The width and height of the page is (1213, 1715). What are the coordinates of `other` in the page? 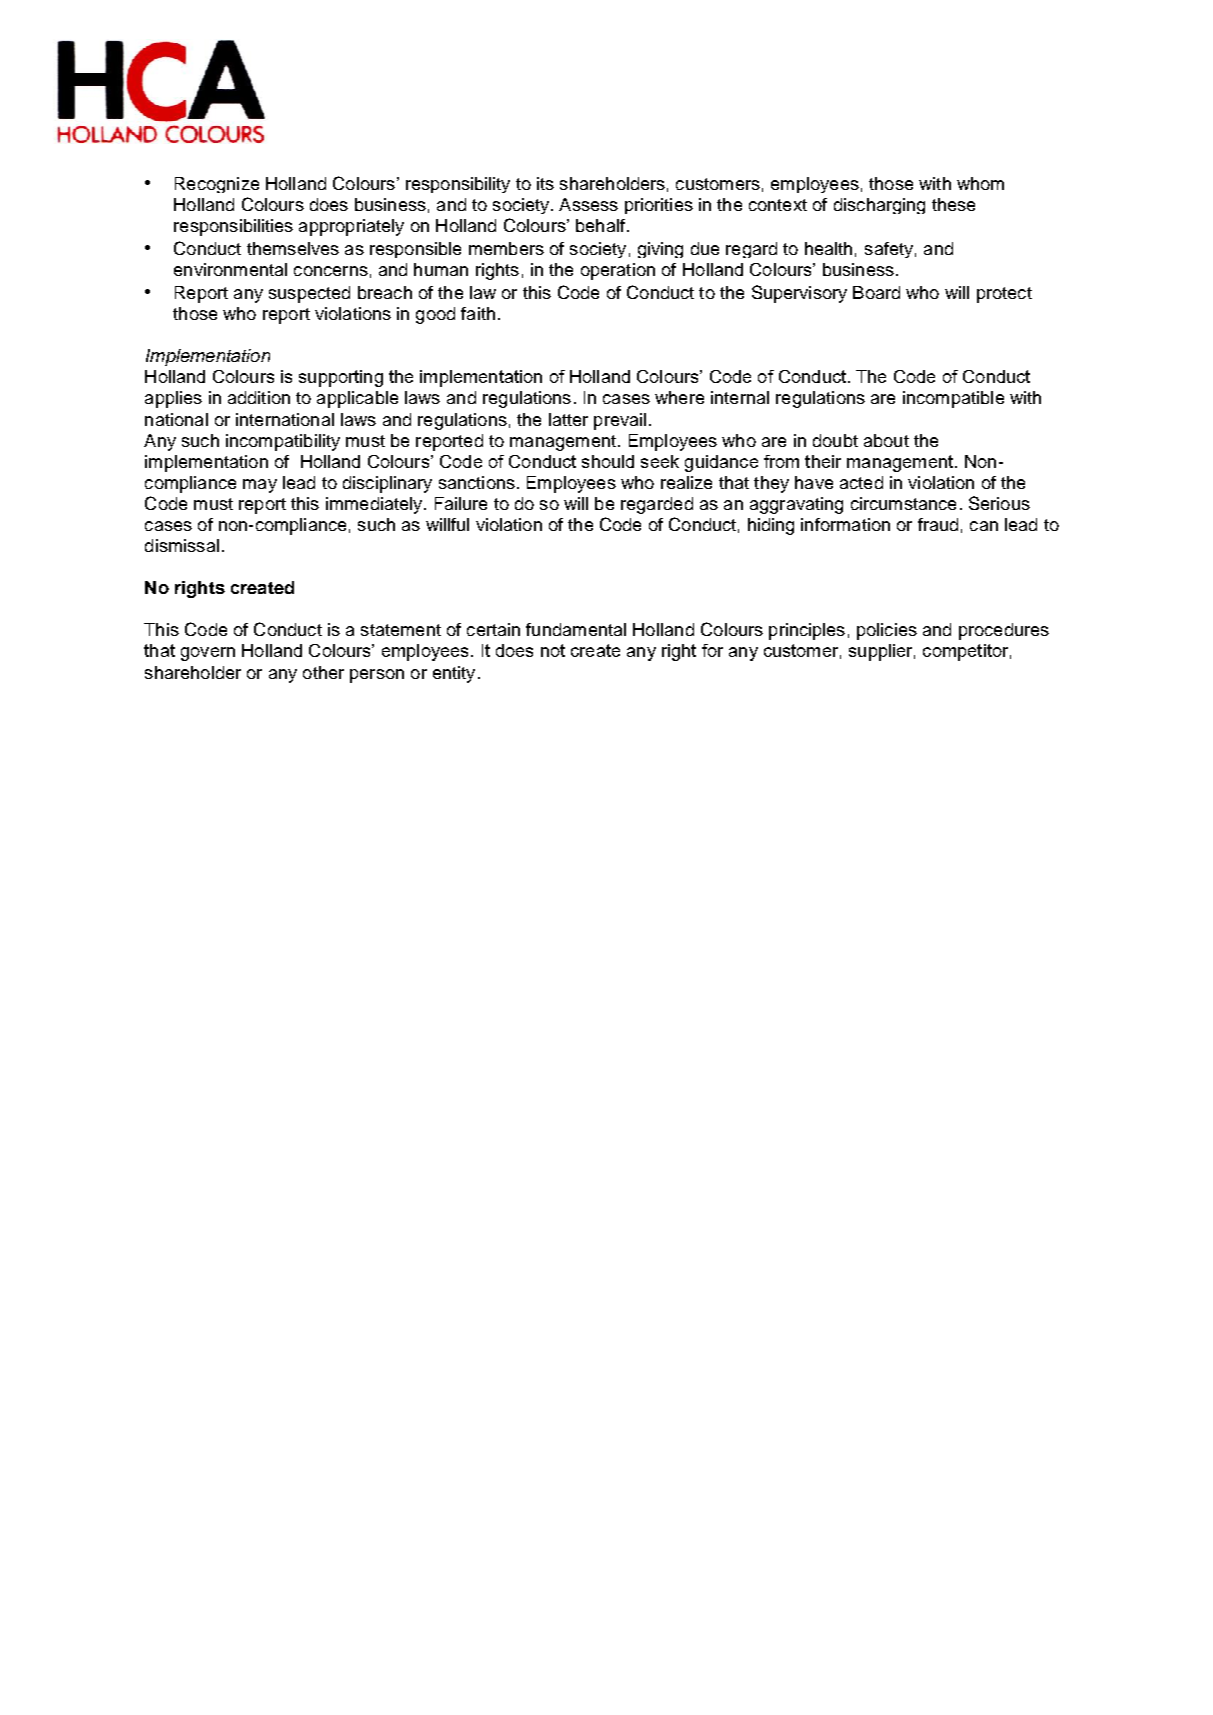 It's located at (323, 672).
